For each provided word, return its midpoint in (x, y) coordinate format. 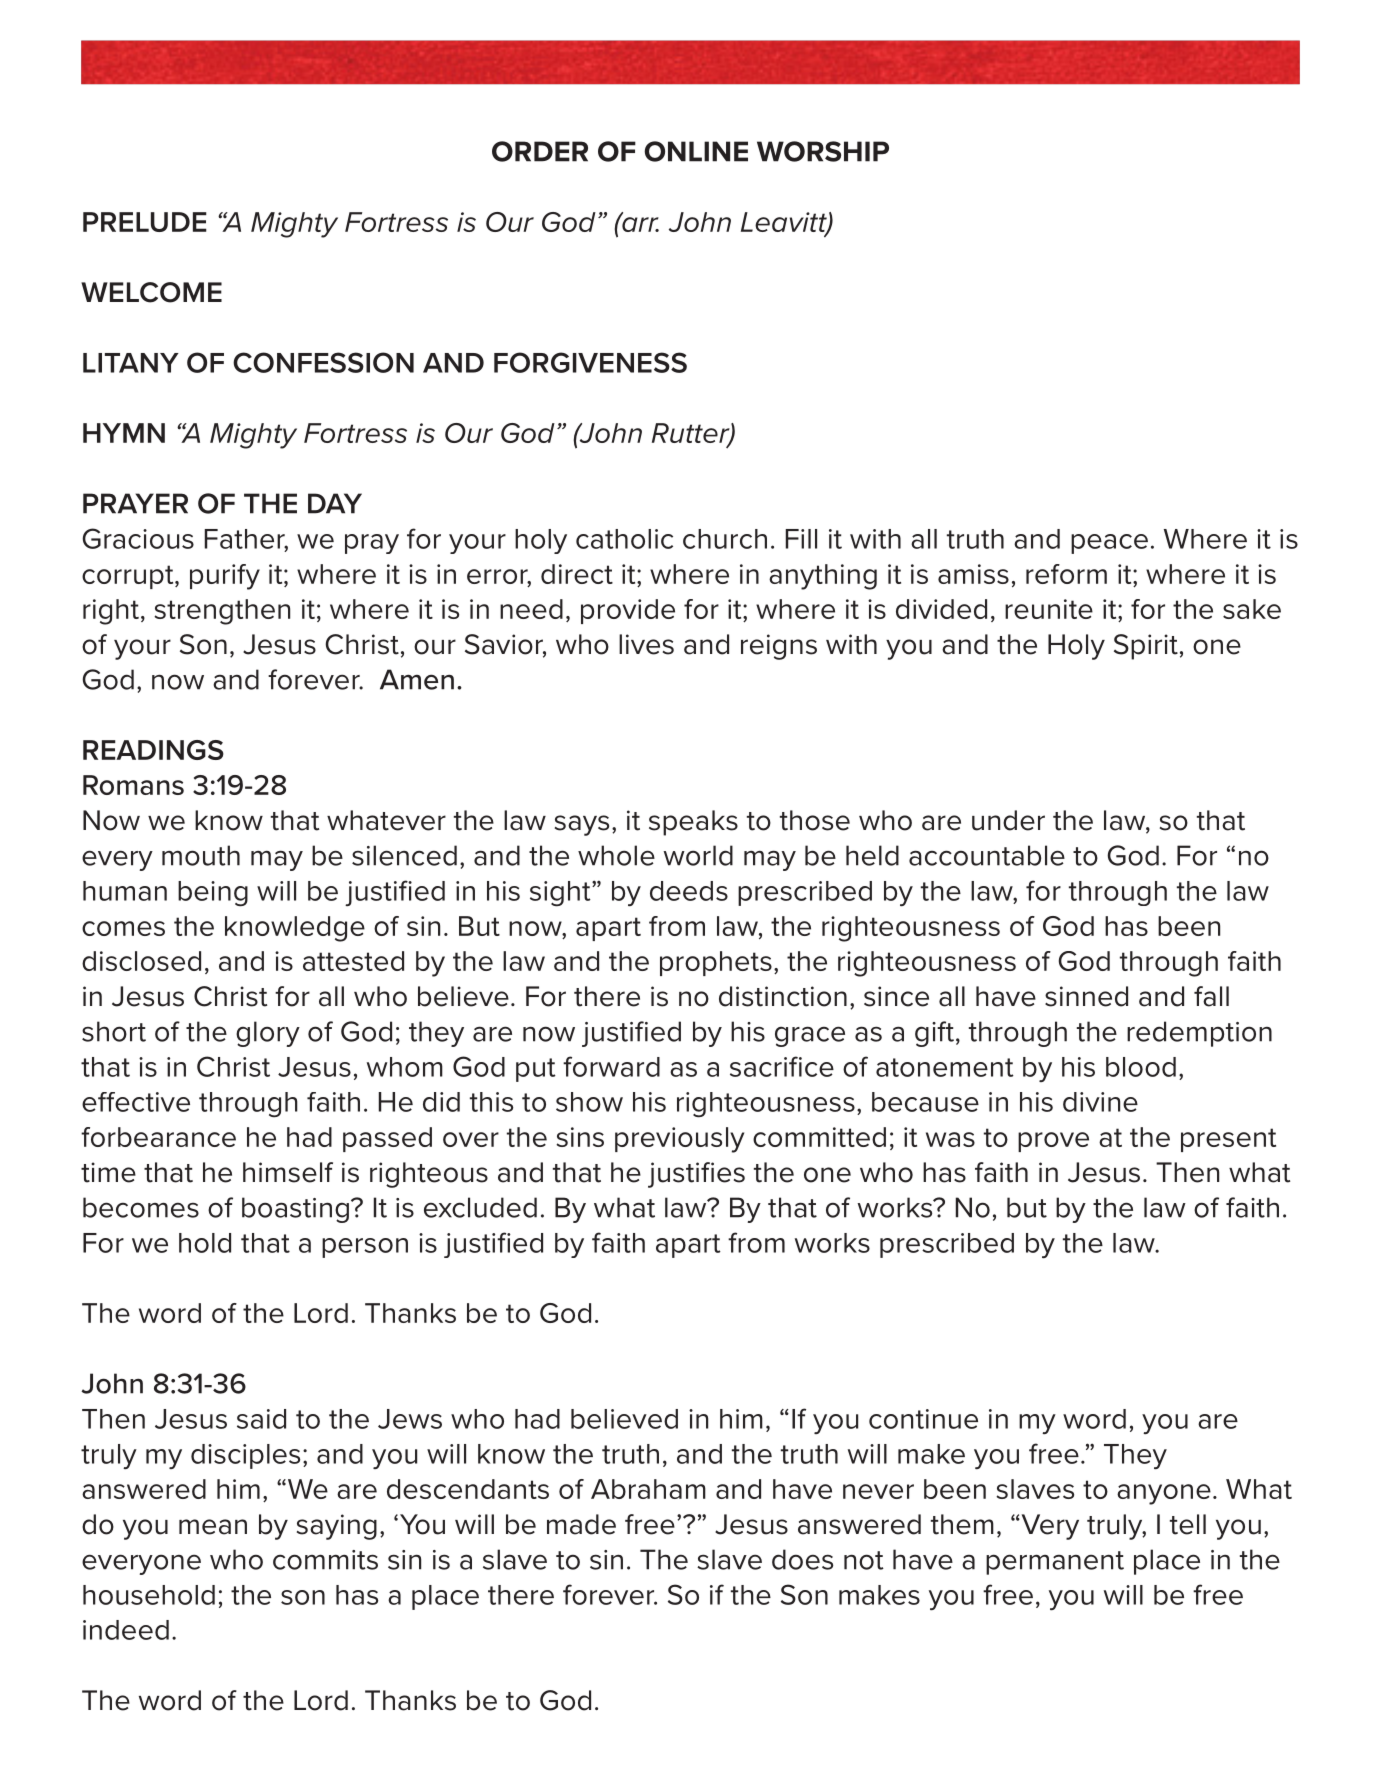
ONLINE (696, 151)
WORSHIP (823, 151)
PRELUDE (145, 222)
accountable (987, 855)
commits (325, 1560)
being (213, 894)
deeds (689, 891)
